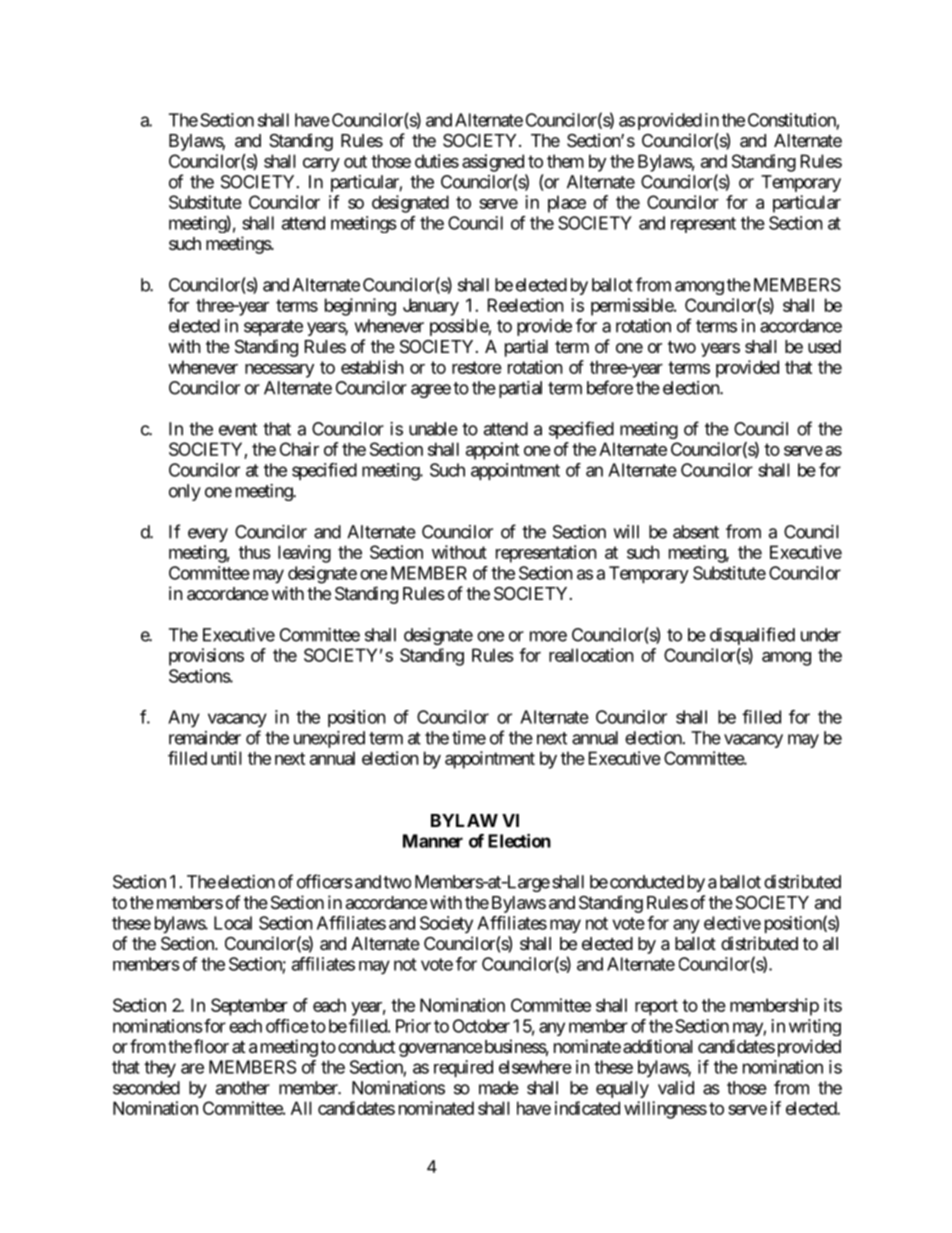 This screenshot has height=1233, width=952. Describe the element at coordinates (463, 1068) in the screenshot. I see `required` at that location.
